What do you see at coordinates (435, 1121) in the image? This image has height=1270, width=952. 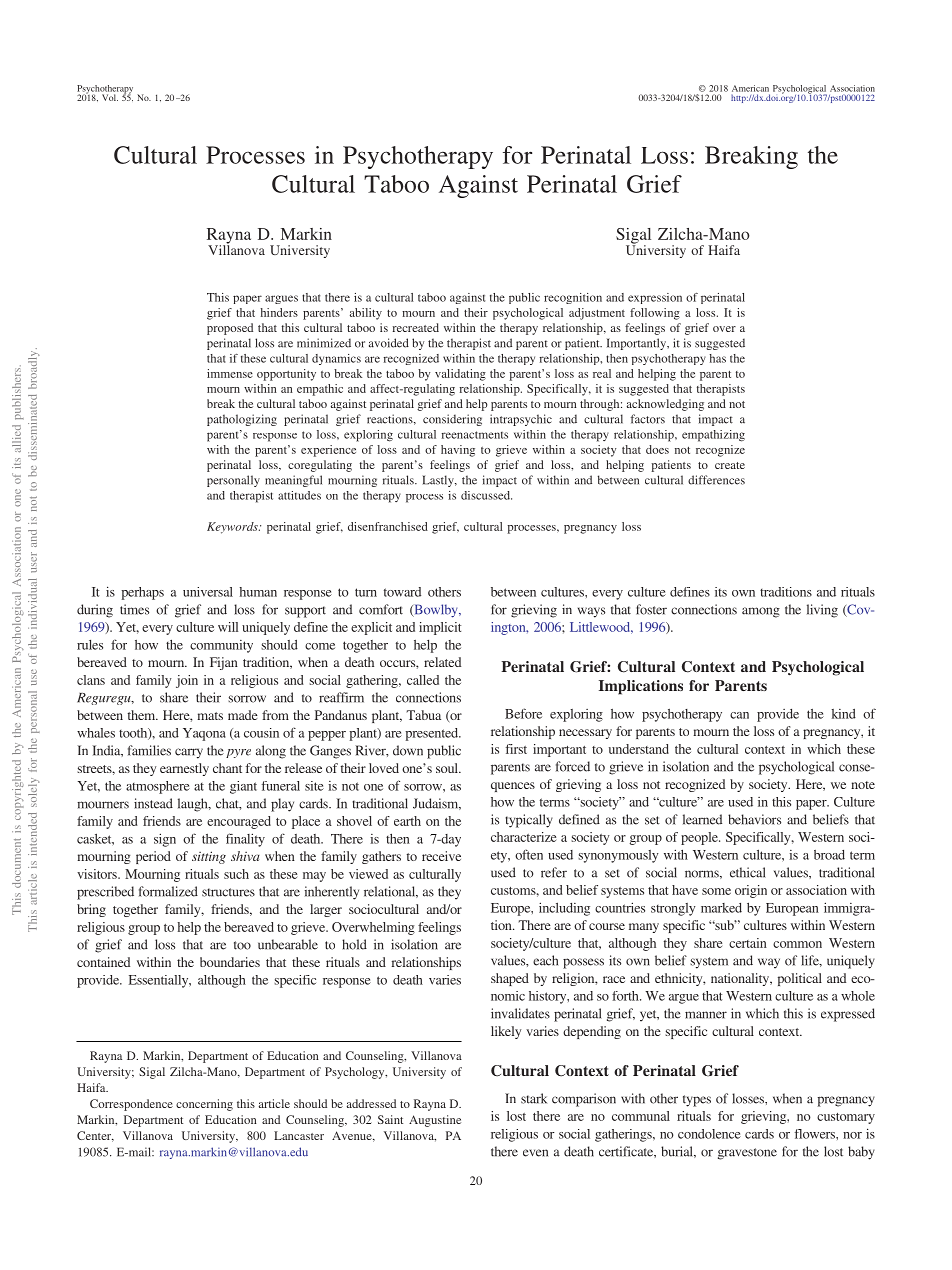 I see `Augustine` at bounding box center [435, 1121].
